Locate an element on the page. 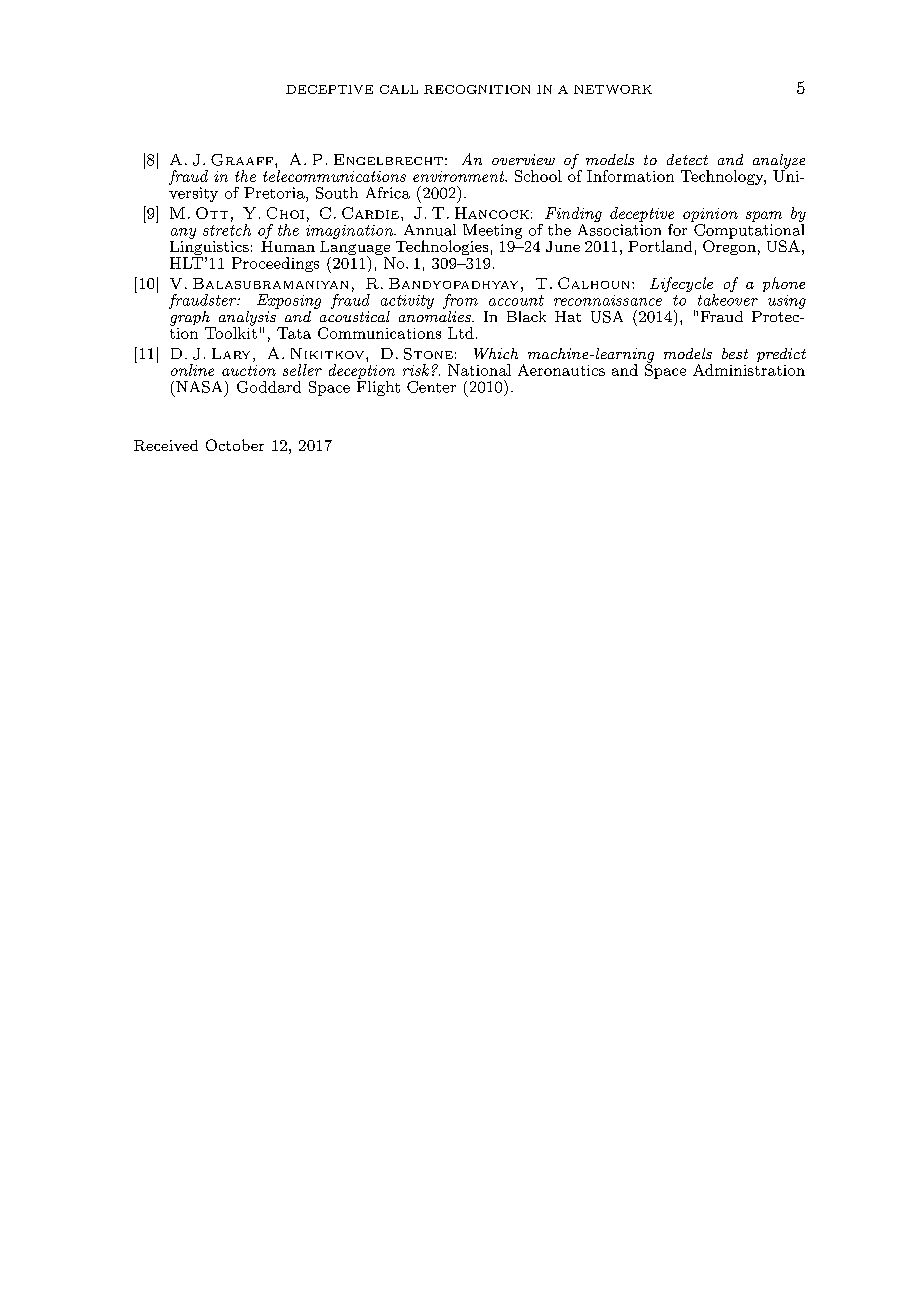 The width and height of the page is (924, 1314). detect is located at coordinates (687, 159).
